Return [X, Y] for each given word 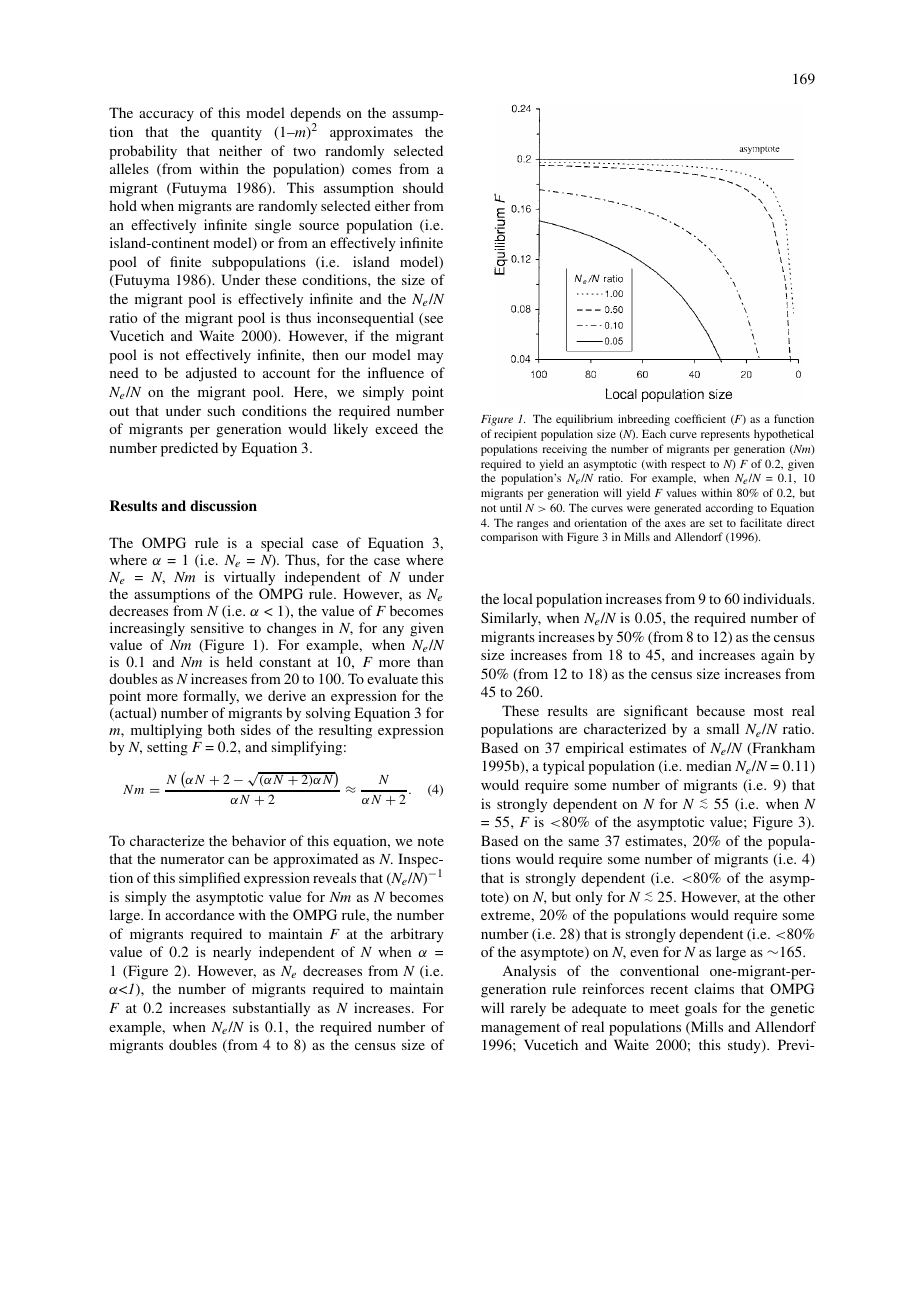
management [520, 1029]
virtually [249, 578]
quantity [236, 133]
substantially [271, 1009]
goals [701, 1009]
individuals [778, 598]
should [423, 187]
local [518, 598]
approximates [371, 133]
